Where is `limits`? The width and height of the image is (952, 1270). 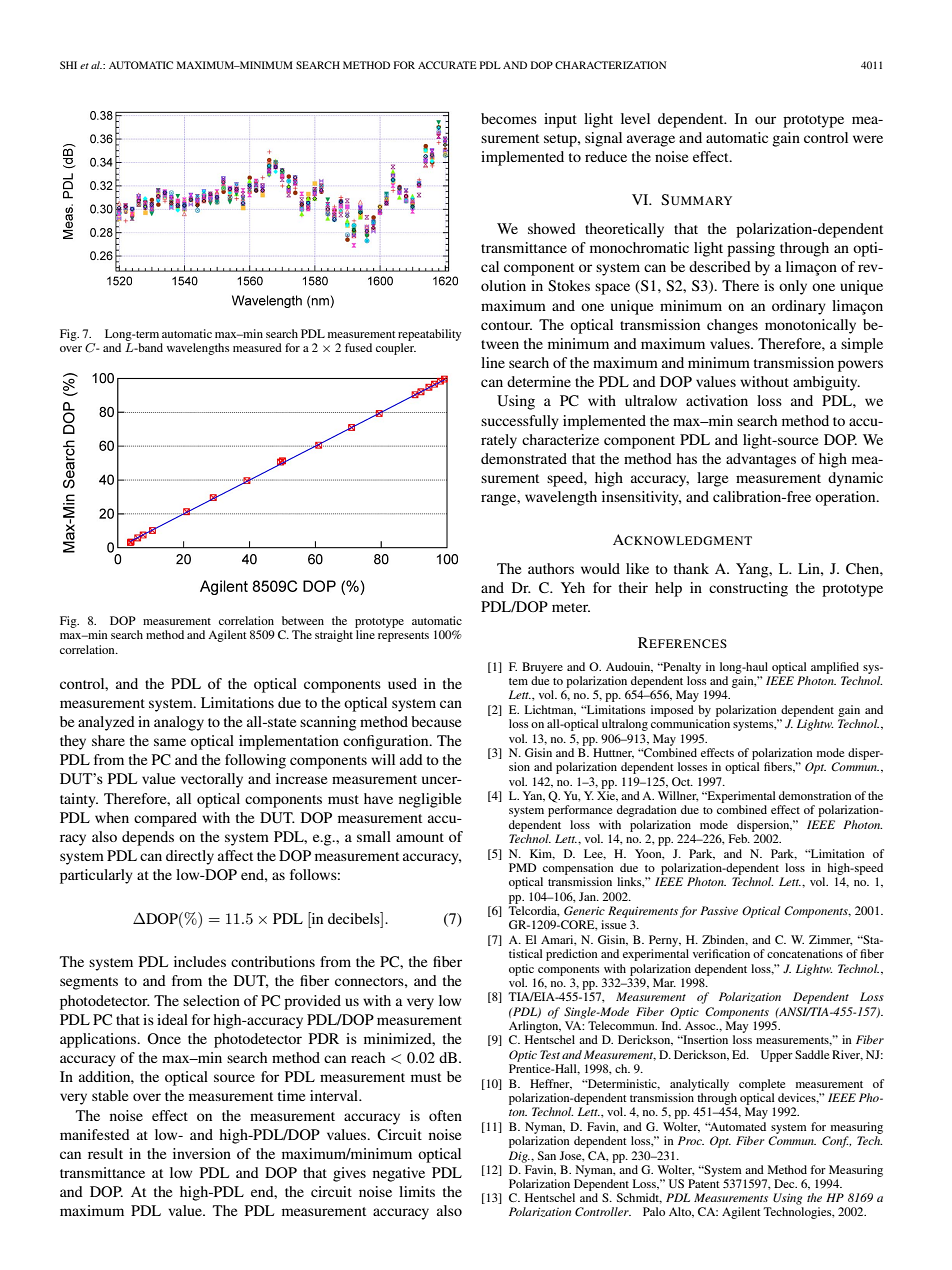
limits is located at coordinates (417, 1191).
